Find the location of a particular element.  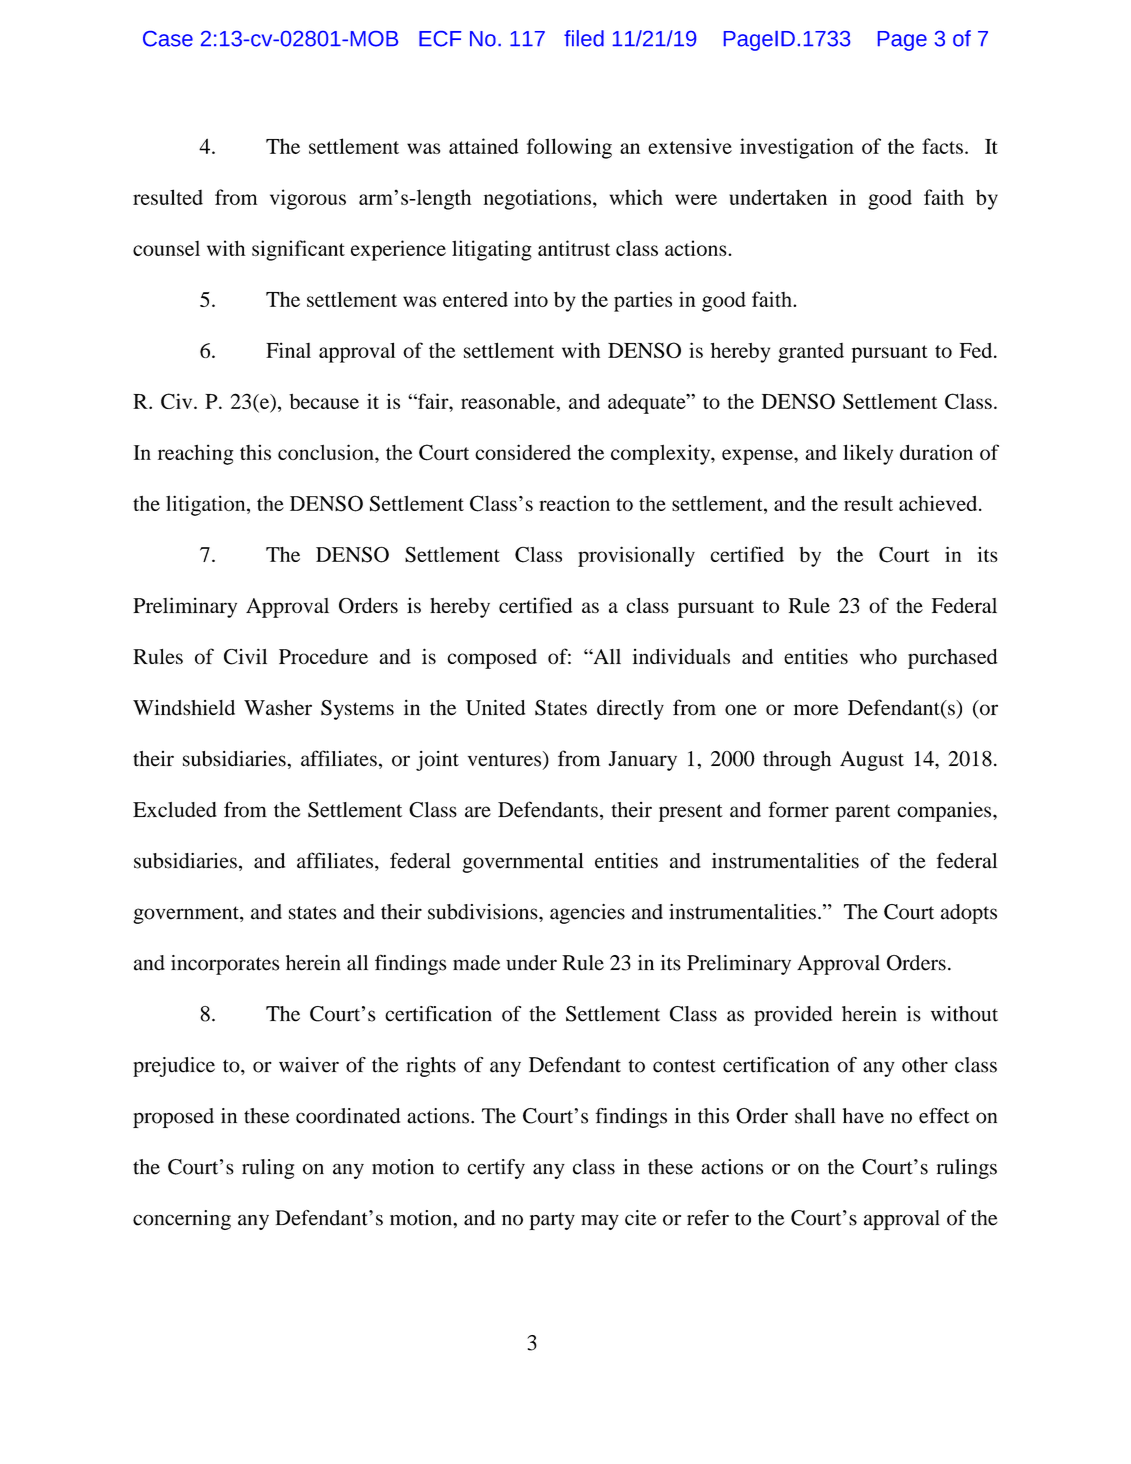

Civil is located at coordinates (245, 656).
